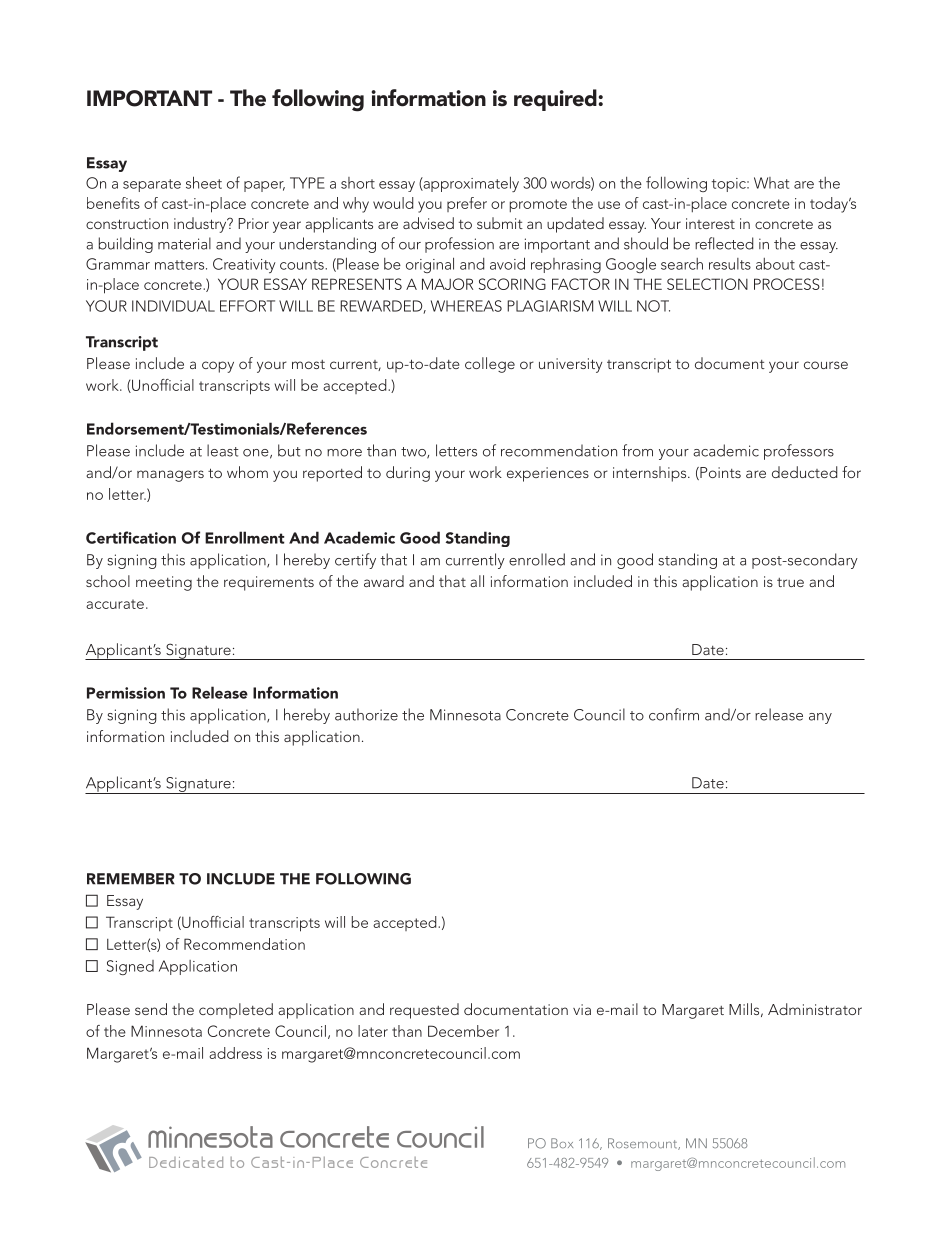  What do you see at coordinates (204, 182) in the screenshot?
I see `sheet` at bounding box center [204, 182].
